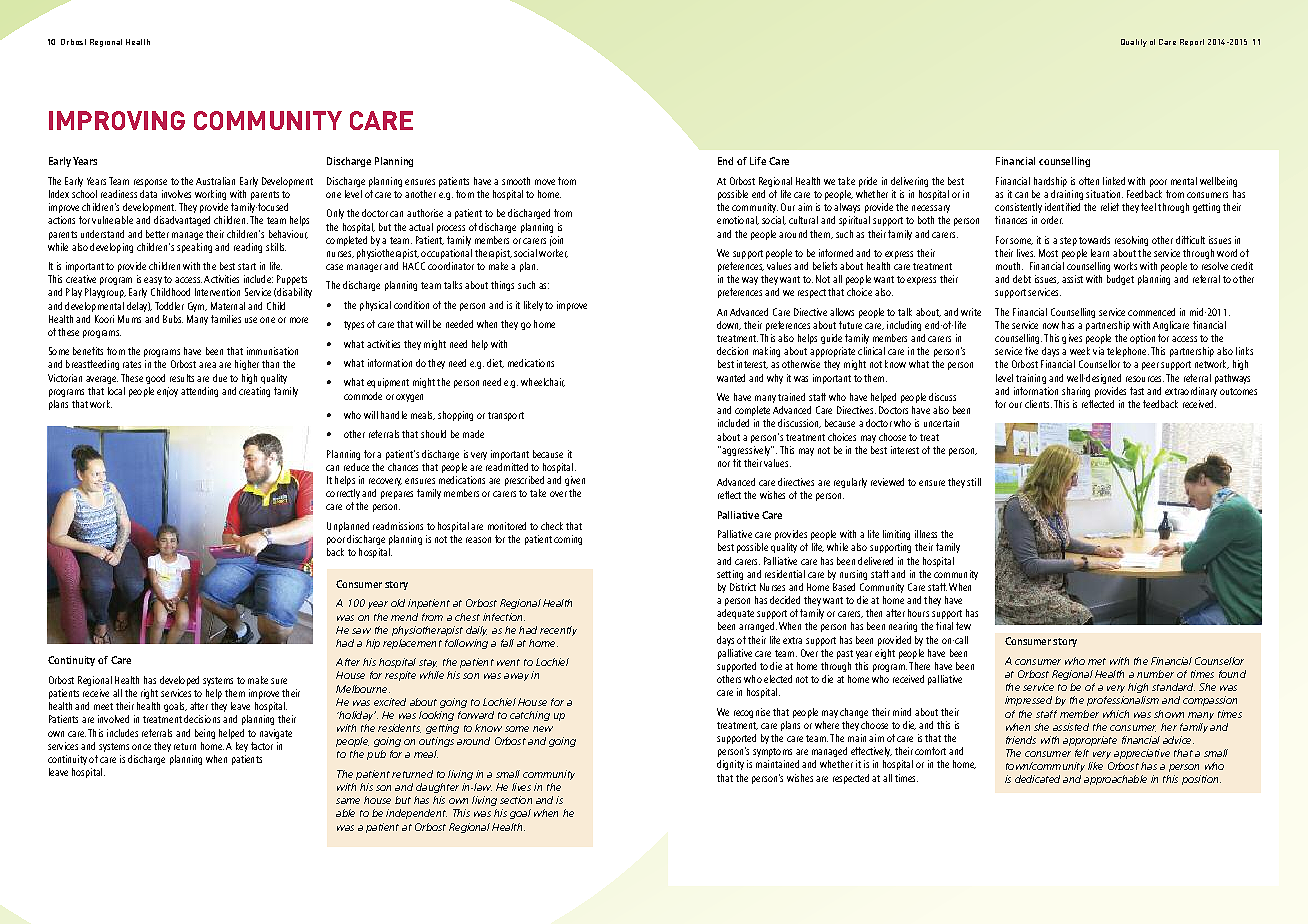 The width and height of the page is (1308, 924). I want to click on IMPROVING, so click(117, 120).
